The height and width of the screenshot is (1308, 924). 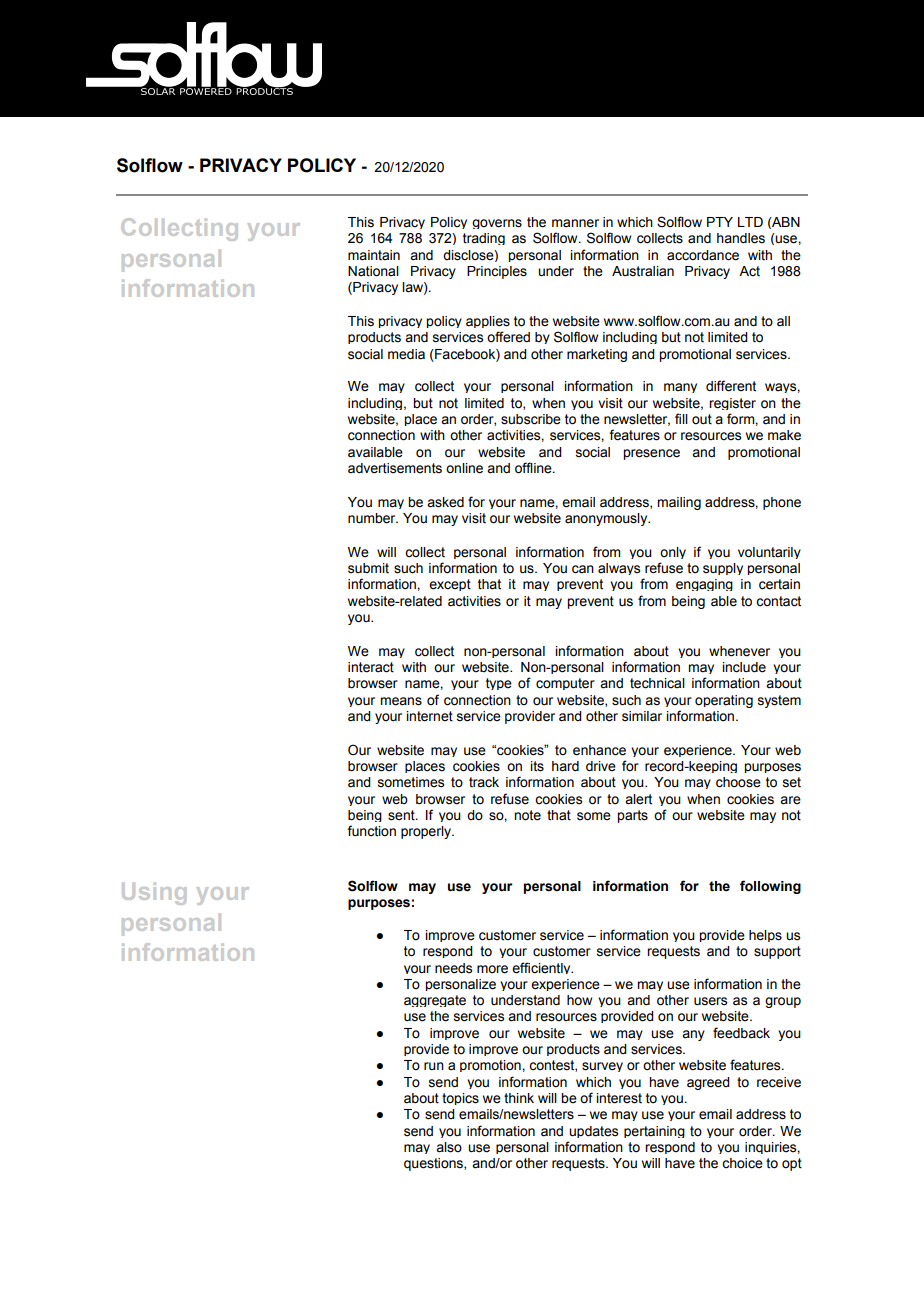 What do you see at coordinates (371, 667) in the screenshot?
I see `interact` at bounding box center [371, 667].
